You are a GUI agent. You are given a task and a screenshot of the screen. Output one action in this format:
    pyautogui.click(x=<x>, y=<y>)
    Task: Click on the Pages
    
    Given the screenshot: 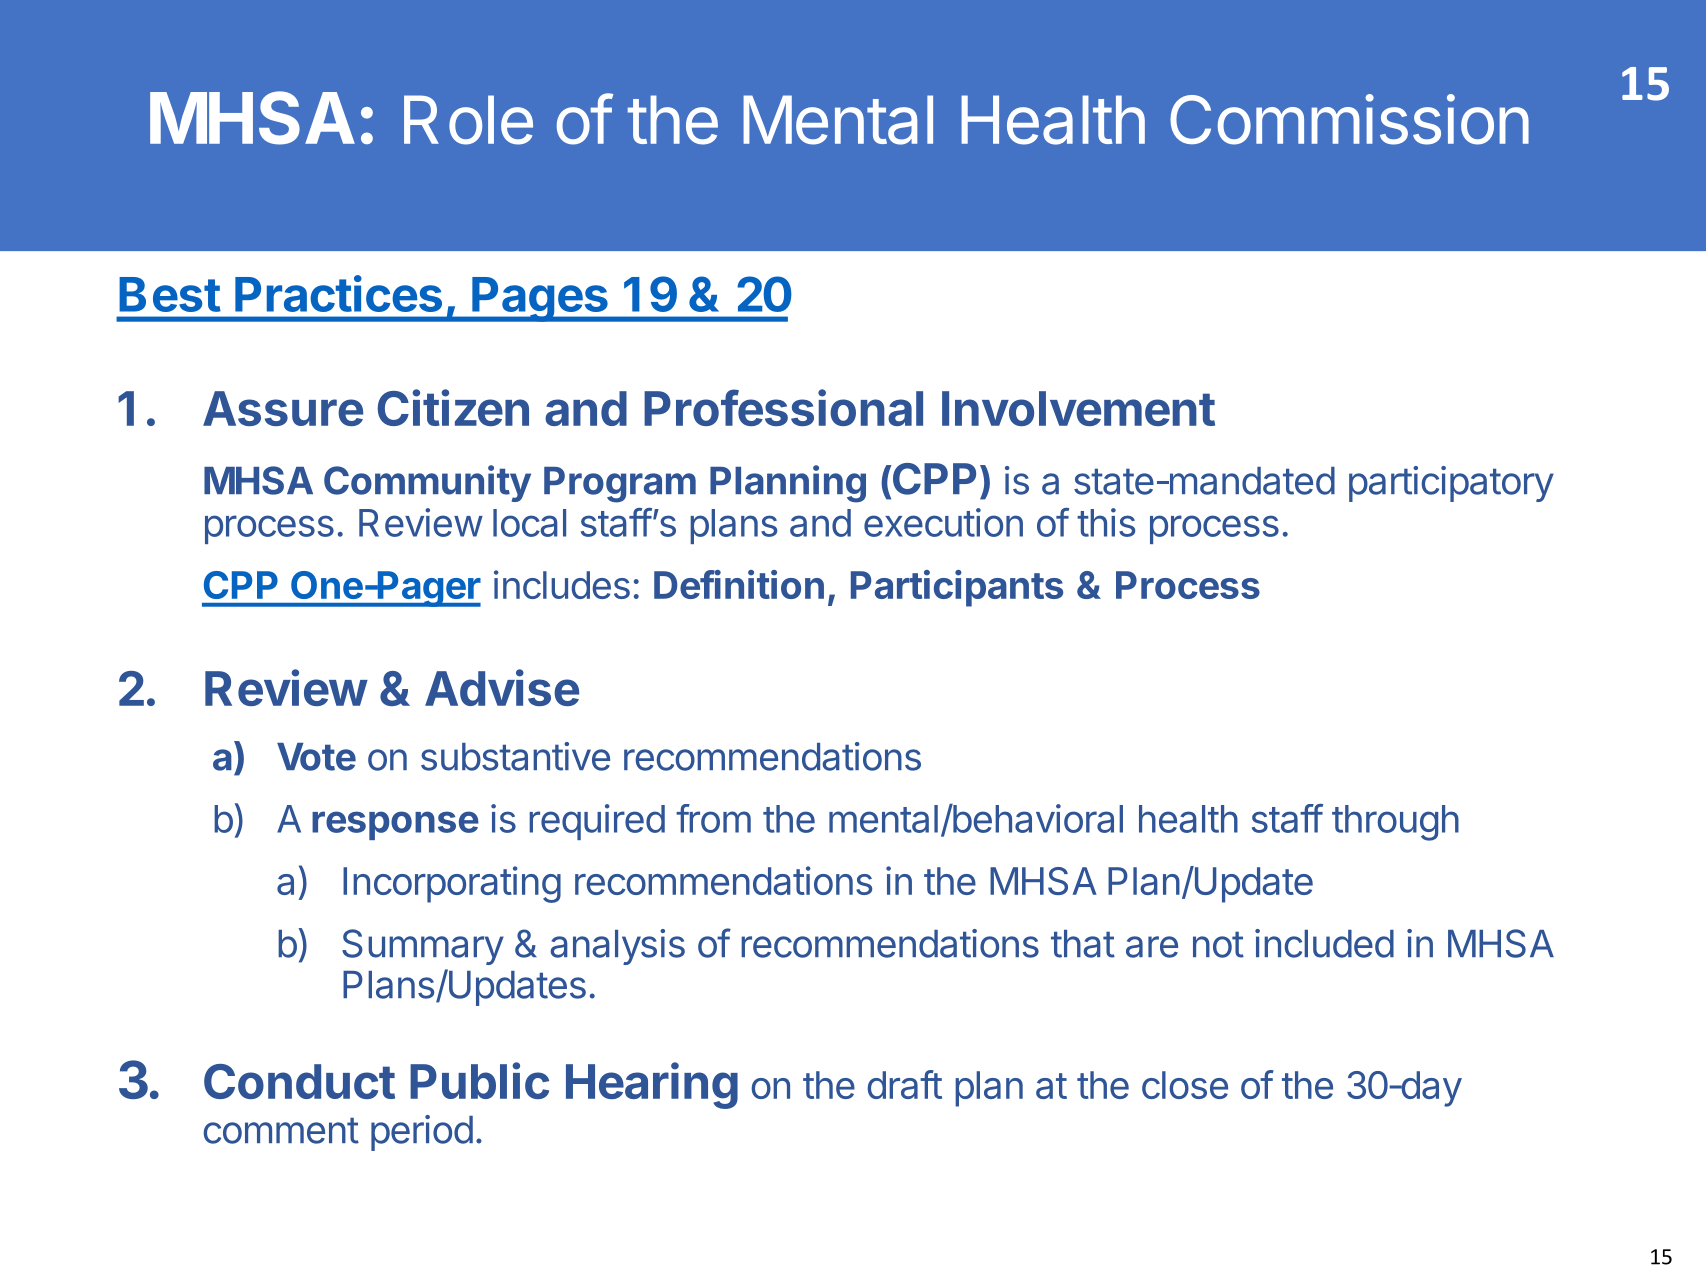 What is the action you would take?
    pyautogui.click(x=540, y=299)
